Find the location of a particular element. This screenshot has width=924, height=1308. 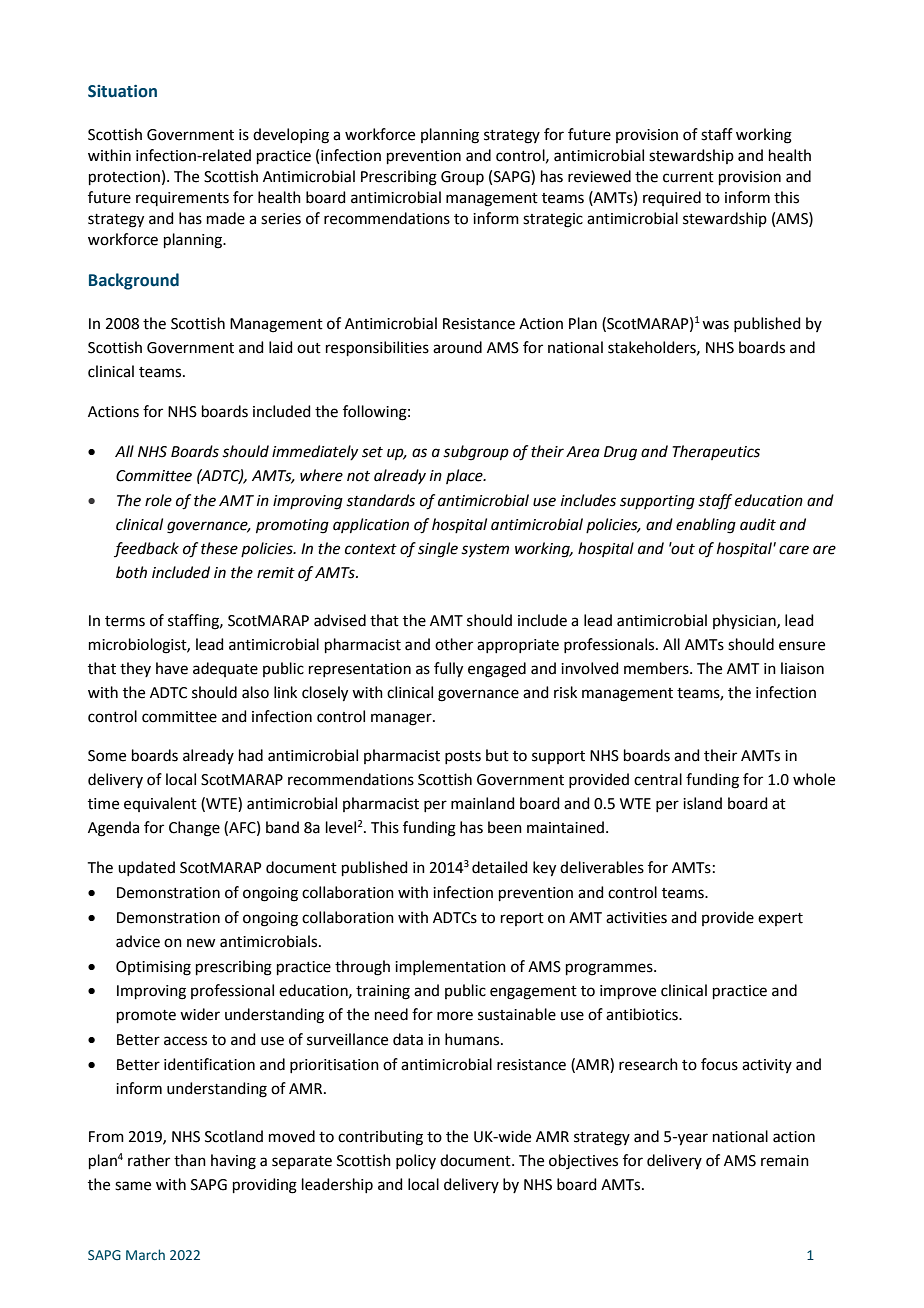

current is located at coordinates (688, 177).
